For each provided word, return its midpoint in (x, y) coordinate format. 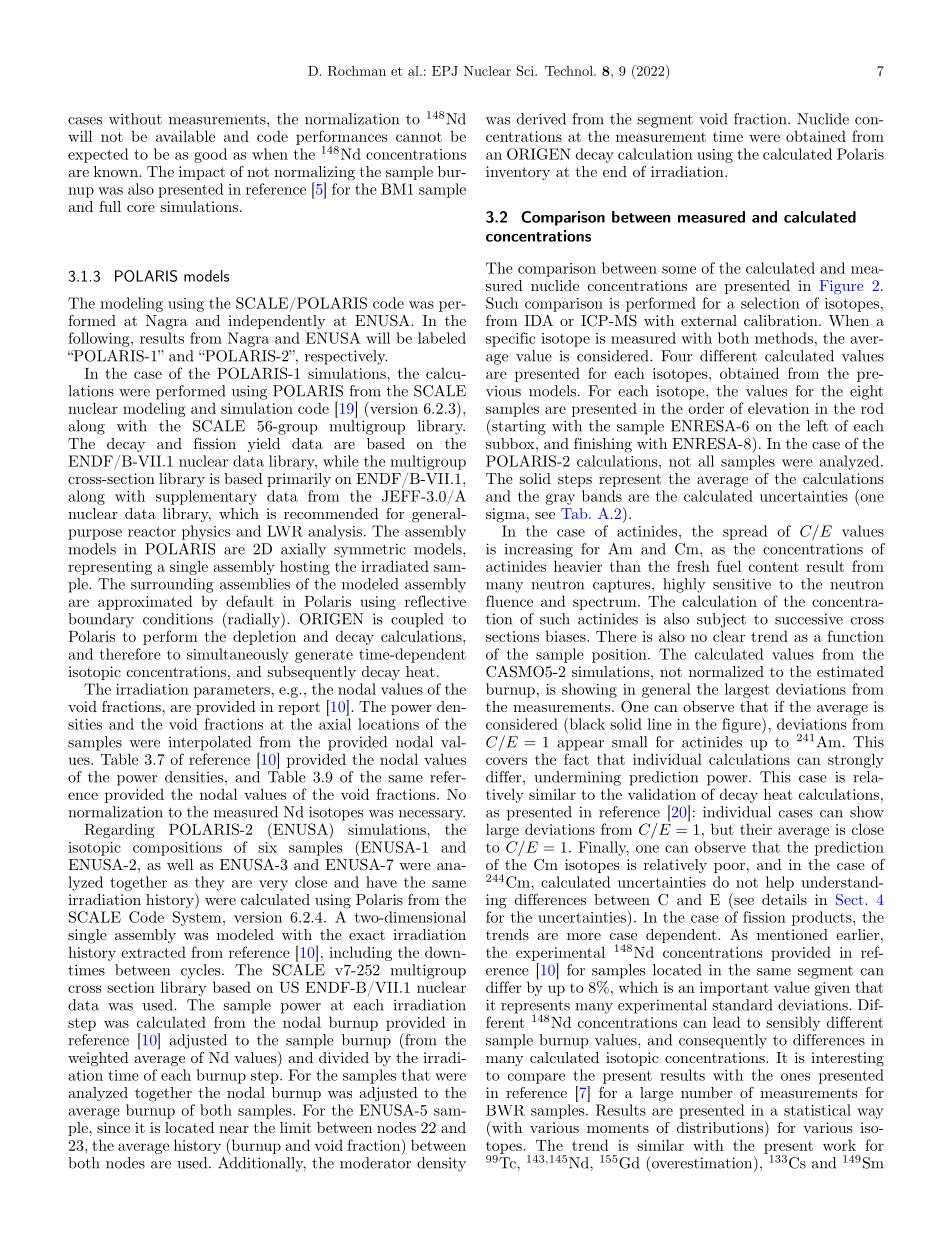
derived (541, 119)
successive (809, 619)
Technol (570, 71)
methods (784, 338)
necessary (432, 815)
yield (264, 445)
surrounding (172, 585)
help (780, 883)
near (234, 1129)
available (185, 136)
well (180, 864)
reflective (435, 601)
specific (510, 339)
